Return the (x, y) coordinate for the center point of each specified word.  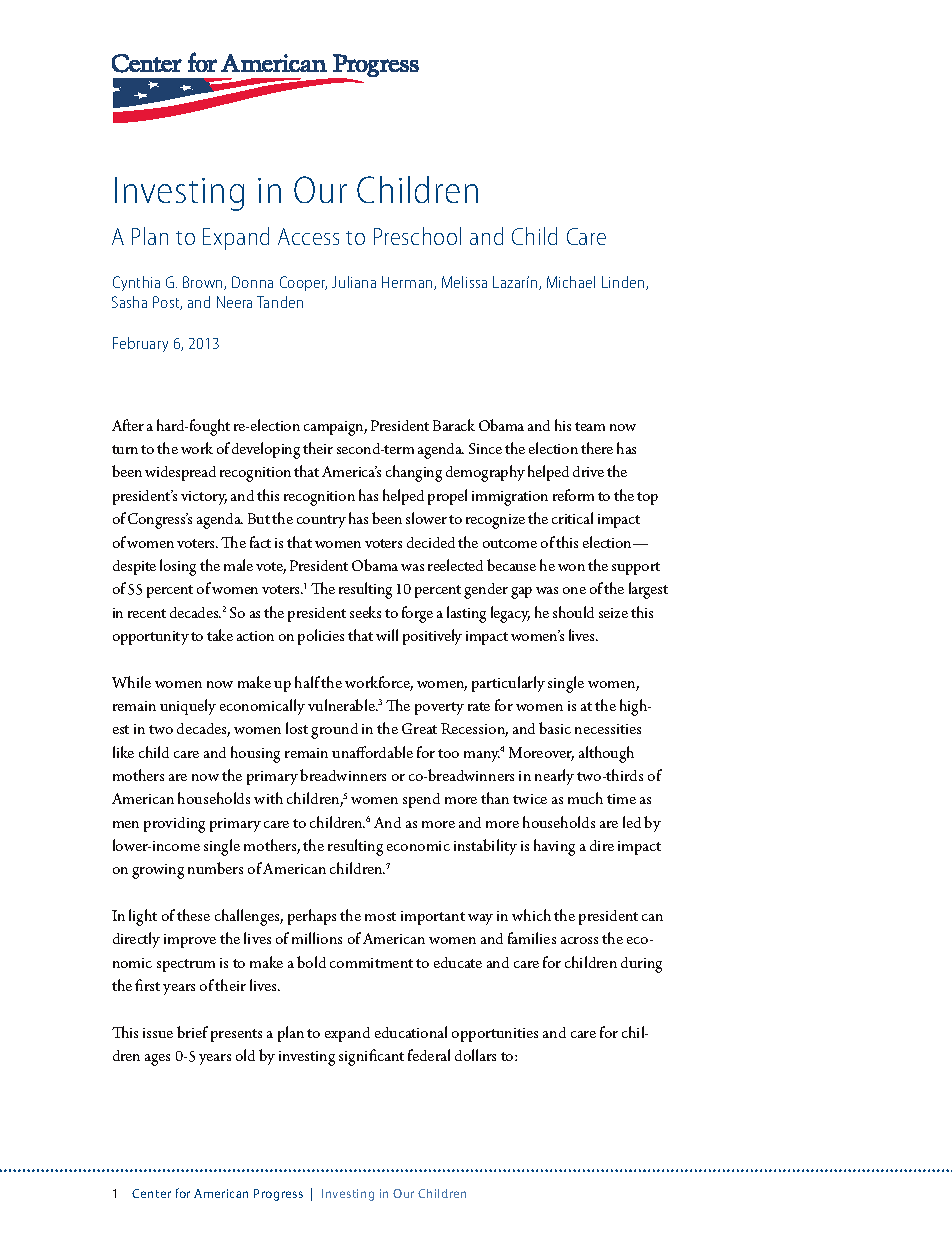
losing (178, 567)
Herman (408, 283)
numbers (215, 868)
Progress (278, 1195)
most (380, 916)
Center (151, 1193)
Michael (571, 282)
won (571, 567)
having (554, 847)
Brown (204, 283)
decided (431, 542)
